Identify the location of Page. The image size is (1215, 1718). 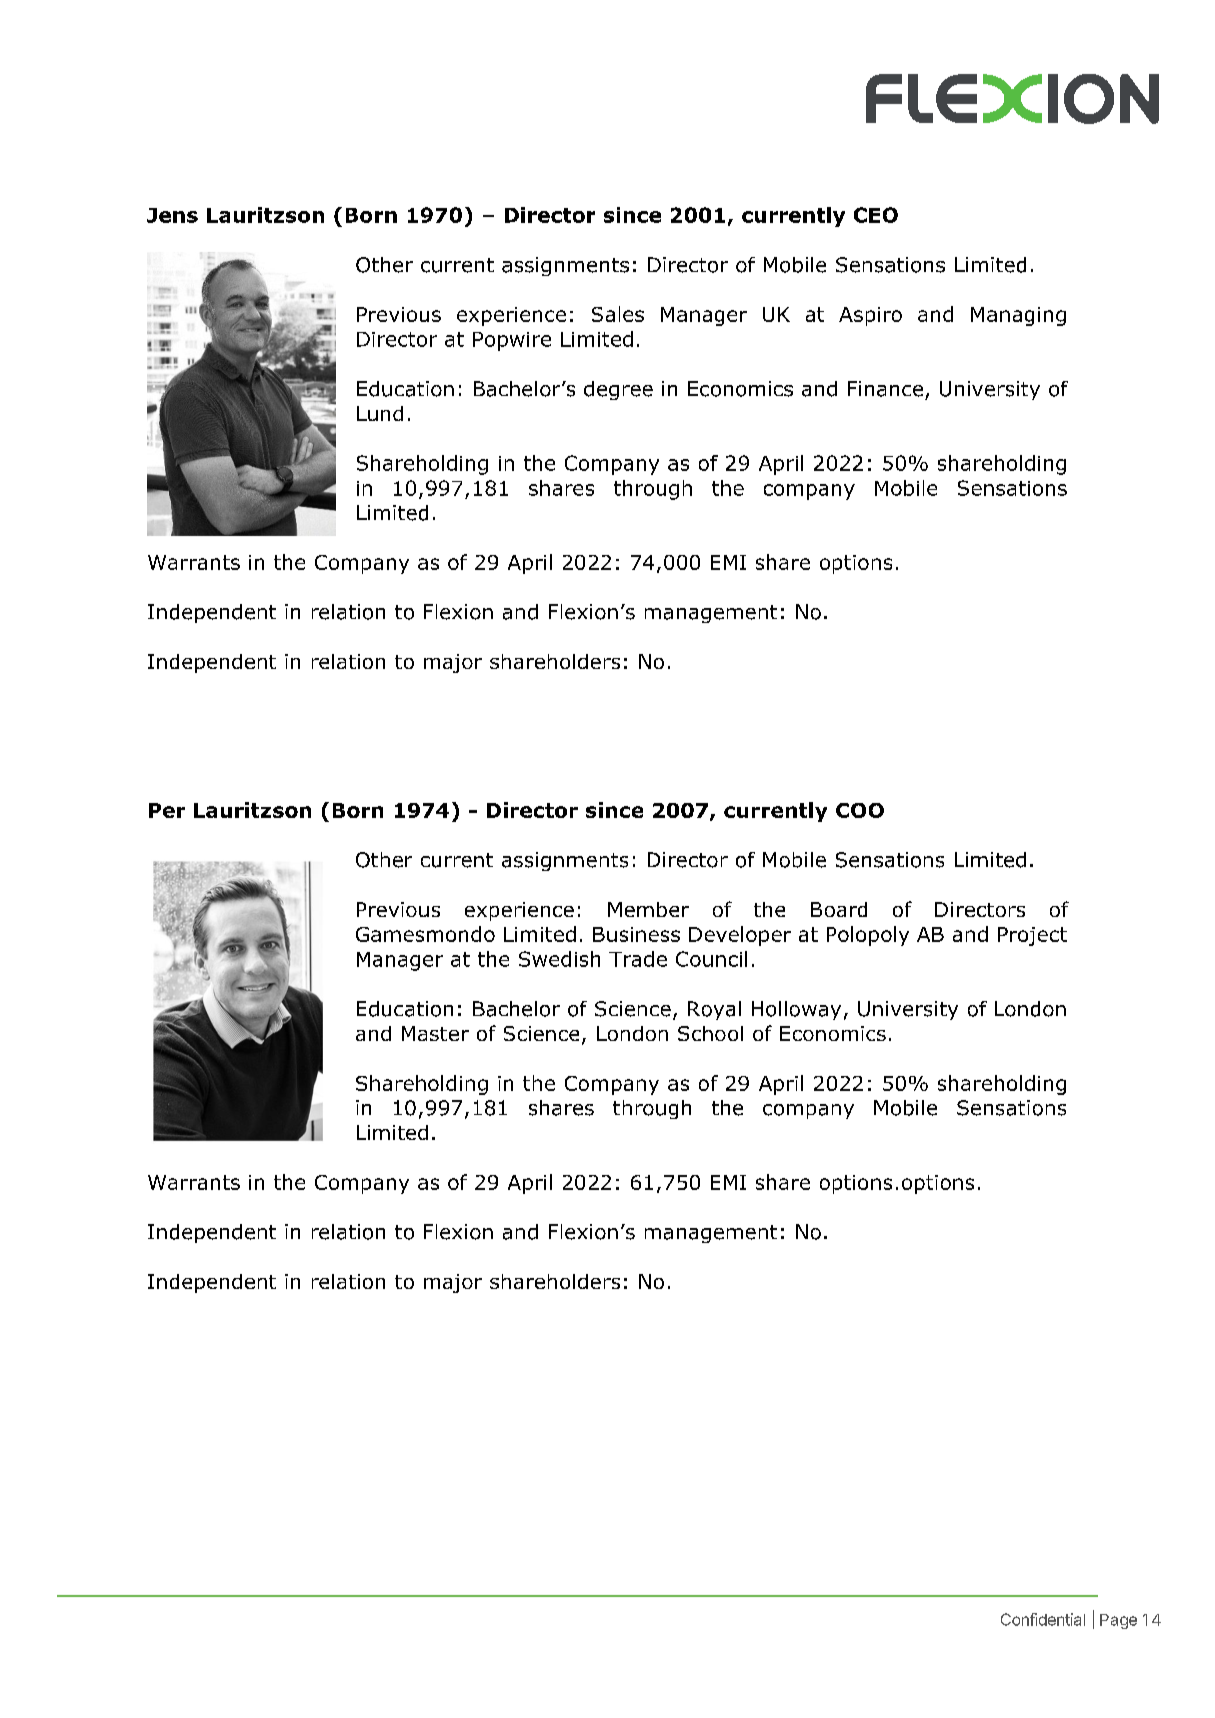
(1118, 1621).
